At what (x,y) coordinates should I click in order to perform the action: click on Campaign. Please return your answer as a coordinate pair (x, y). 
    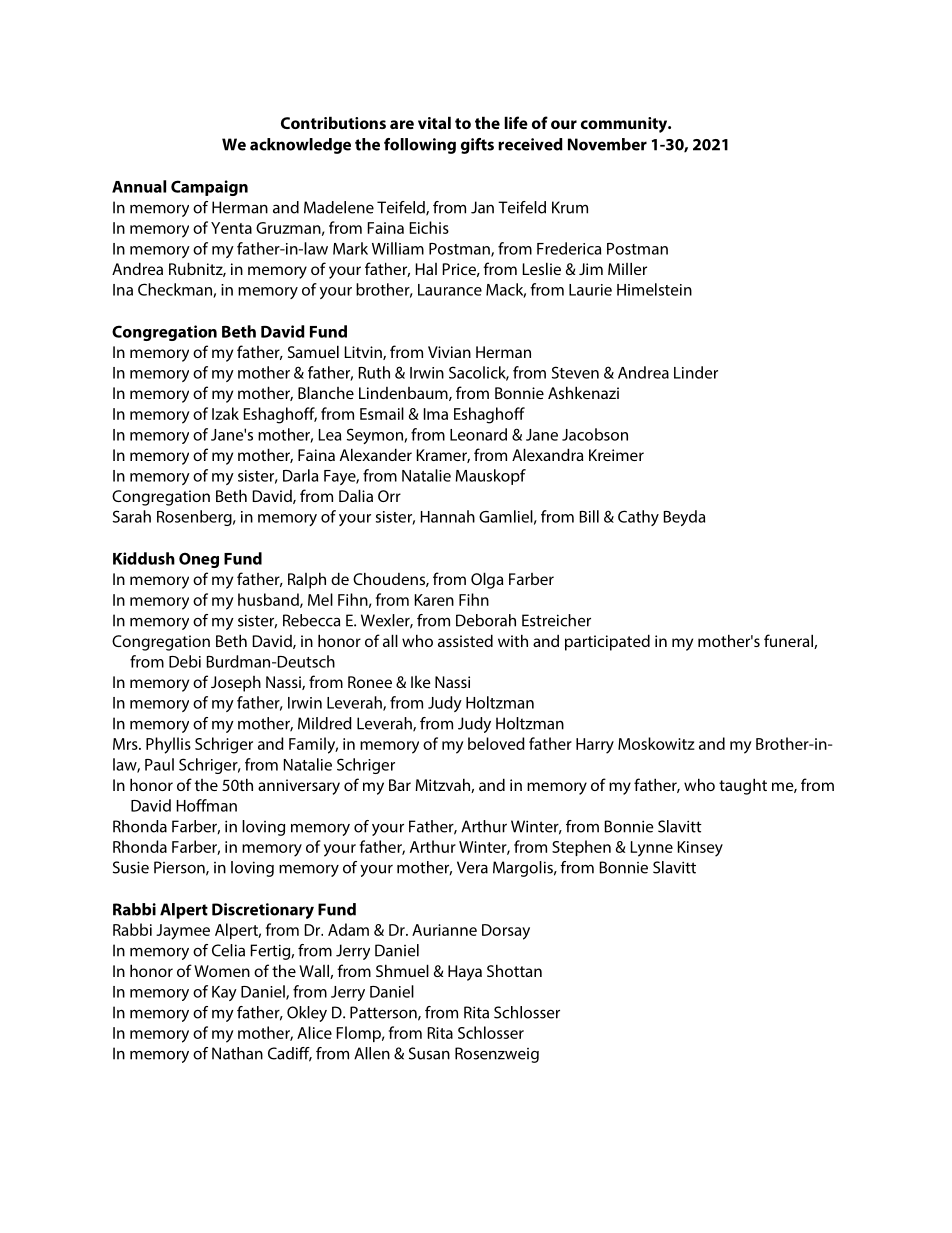
    Looking at the image, I should click on (209, 188).
